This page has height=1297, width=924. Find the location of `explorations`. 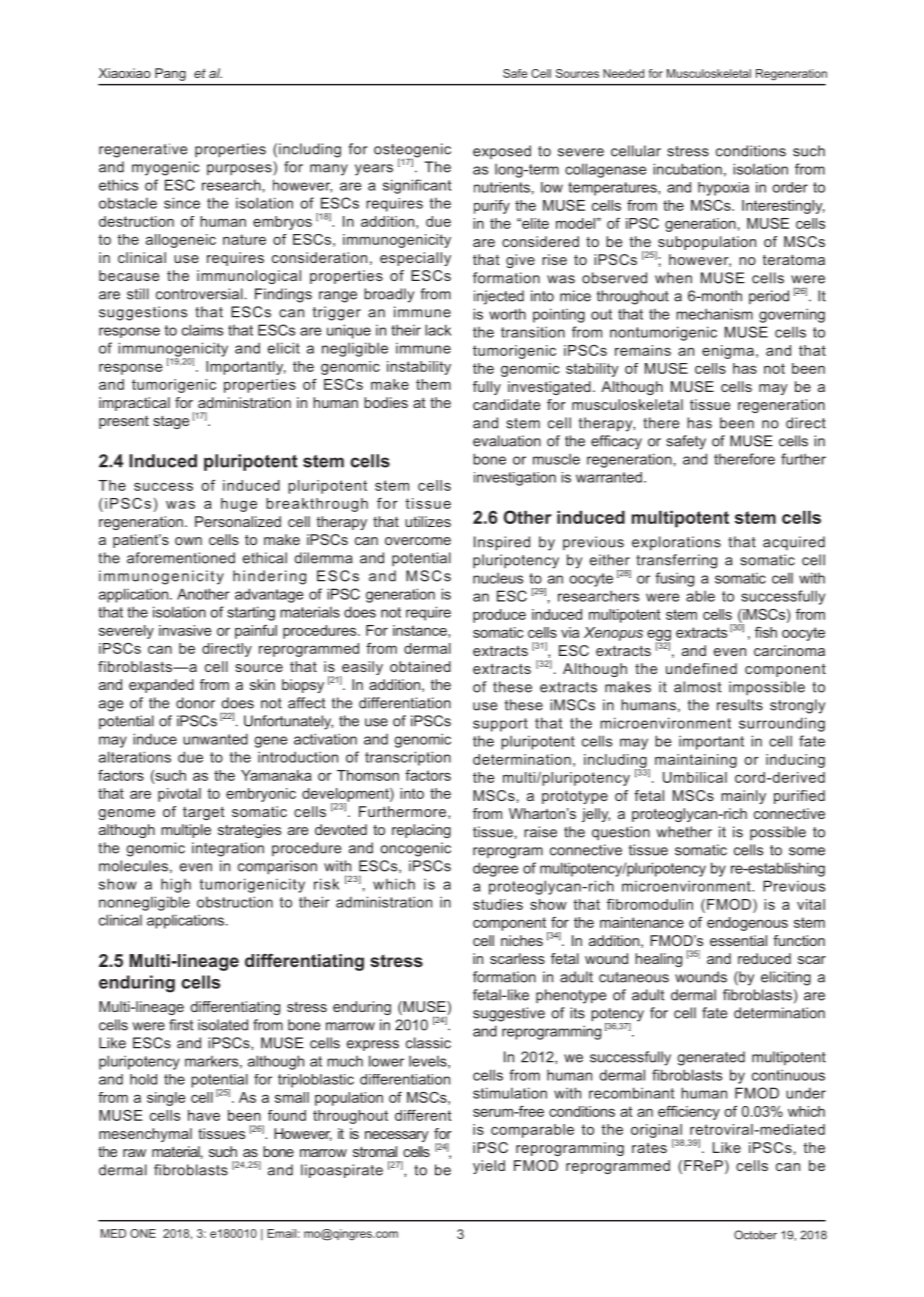

explorations is located at coordinates (676, 543).
